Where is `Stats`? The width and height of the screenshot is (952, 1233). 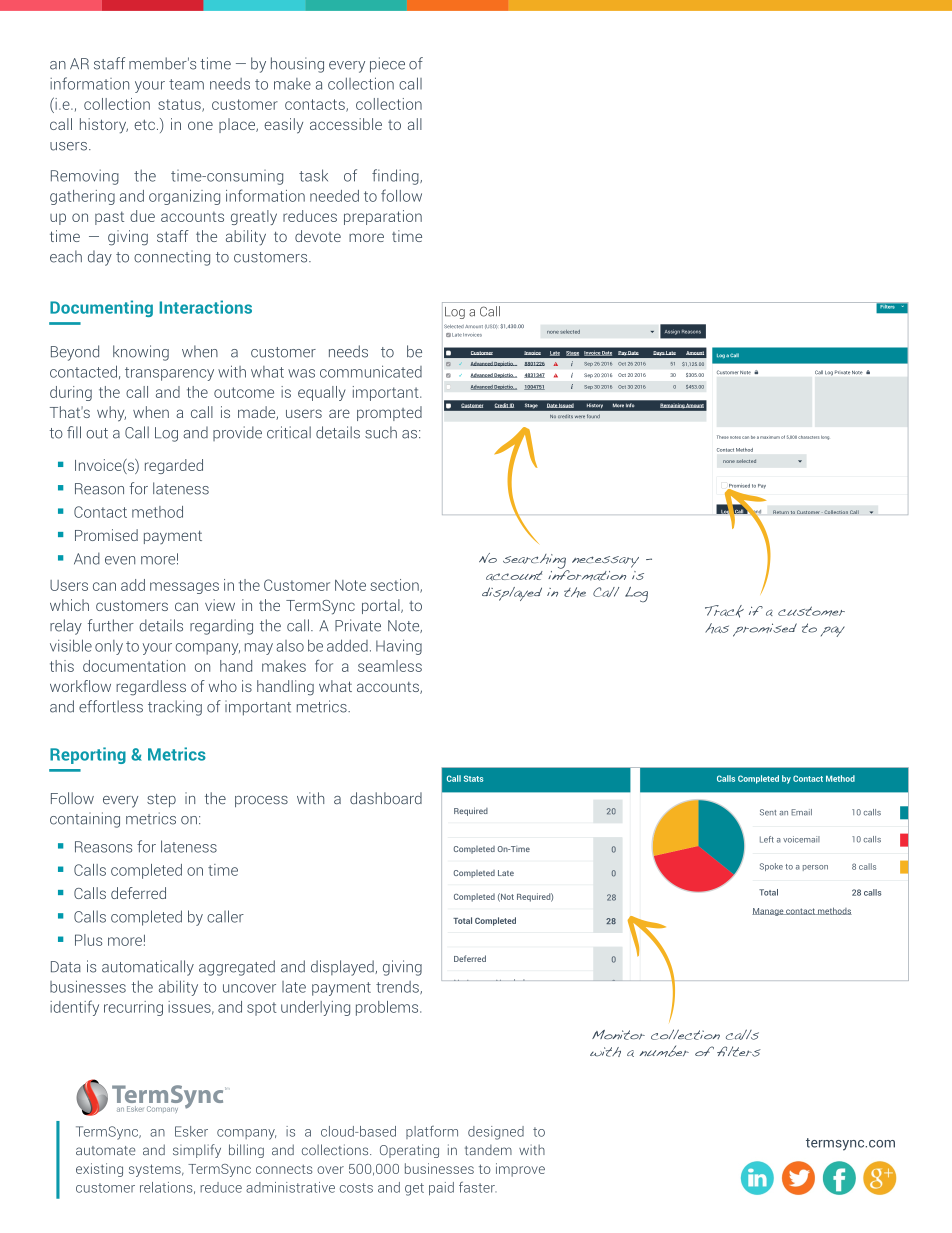
Stats is located at coordinates (474, 778).
